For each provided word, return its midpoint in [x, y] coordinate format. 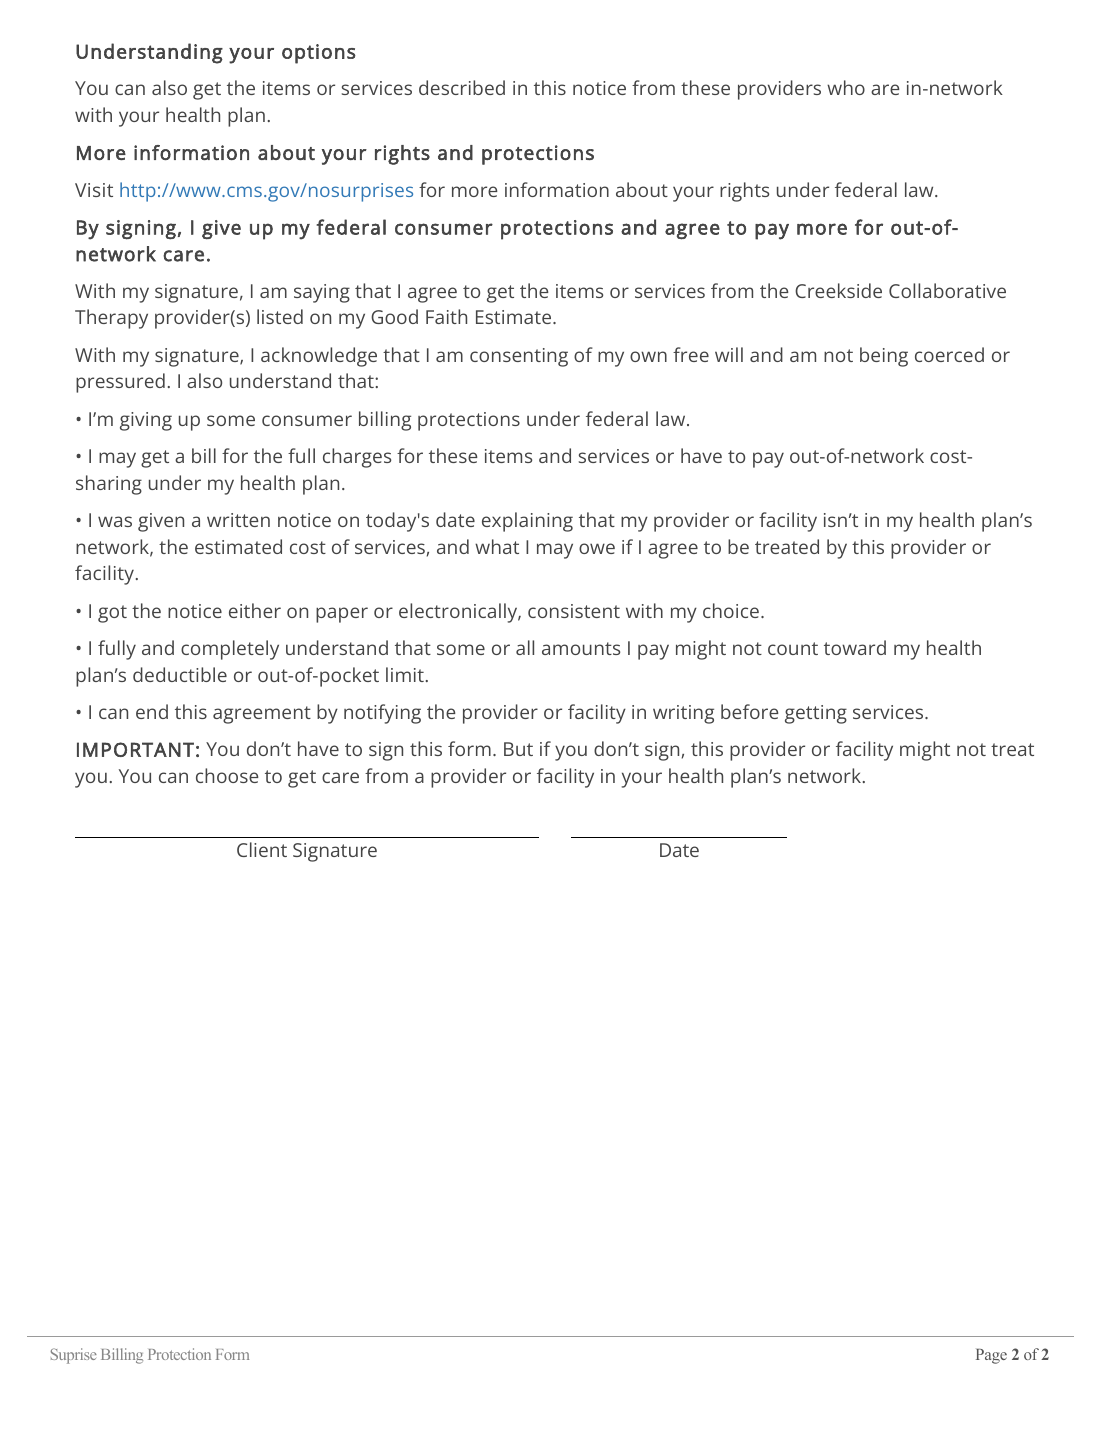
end [152, 711]
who [846, 87]
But [518, 749]
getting [816, 714]
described [462, 87]
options [319, 54]
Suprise [74, 1356]
